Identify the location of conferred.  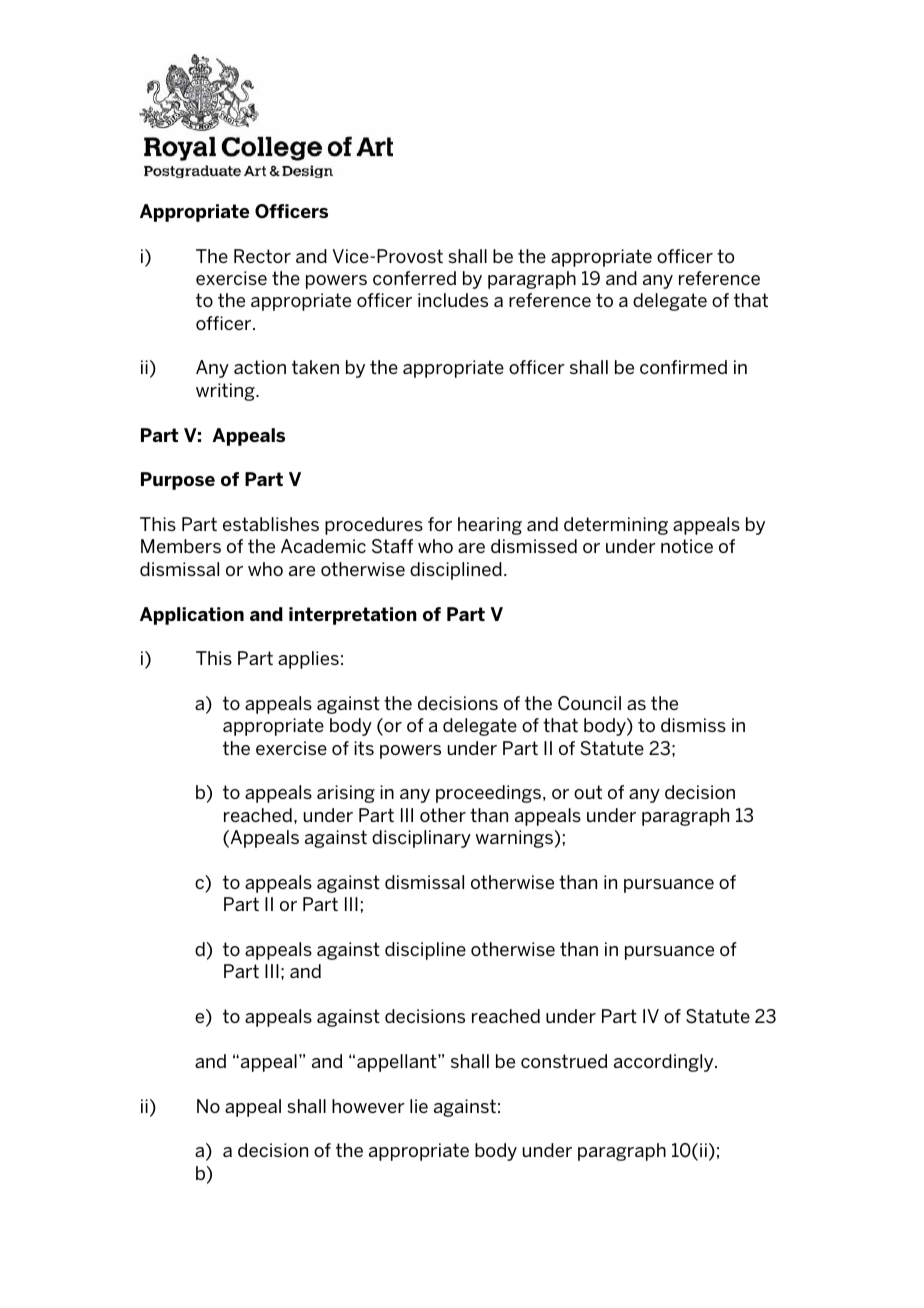
(414, 278).
